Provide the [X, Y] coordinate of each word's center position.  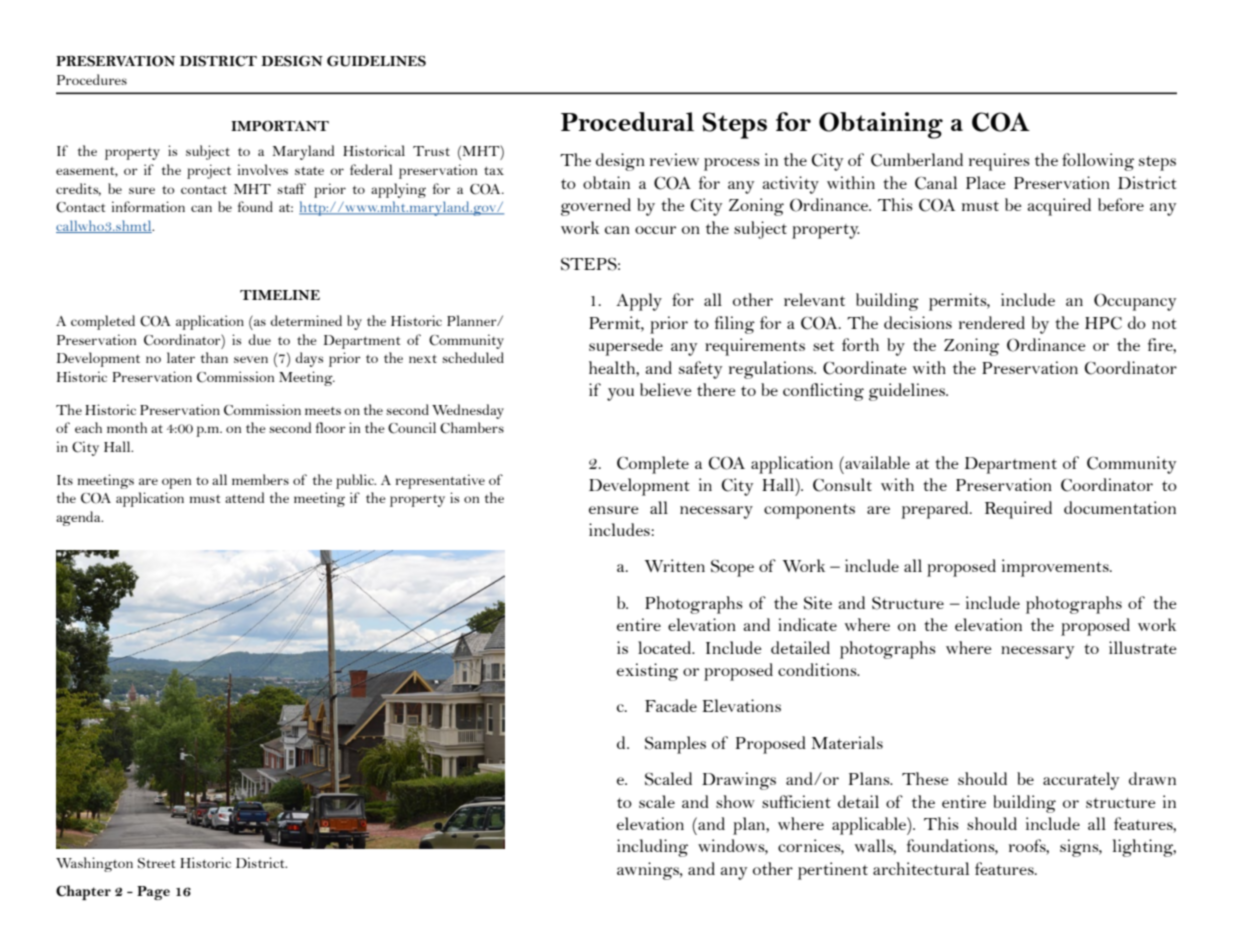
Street [156, 863]
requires [999, 162]
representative [440, 481]
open [176, 483]
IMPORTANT [280, 126]
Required [1018, 510]
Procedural [627, 121]
